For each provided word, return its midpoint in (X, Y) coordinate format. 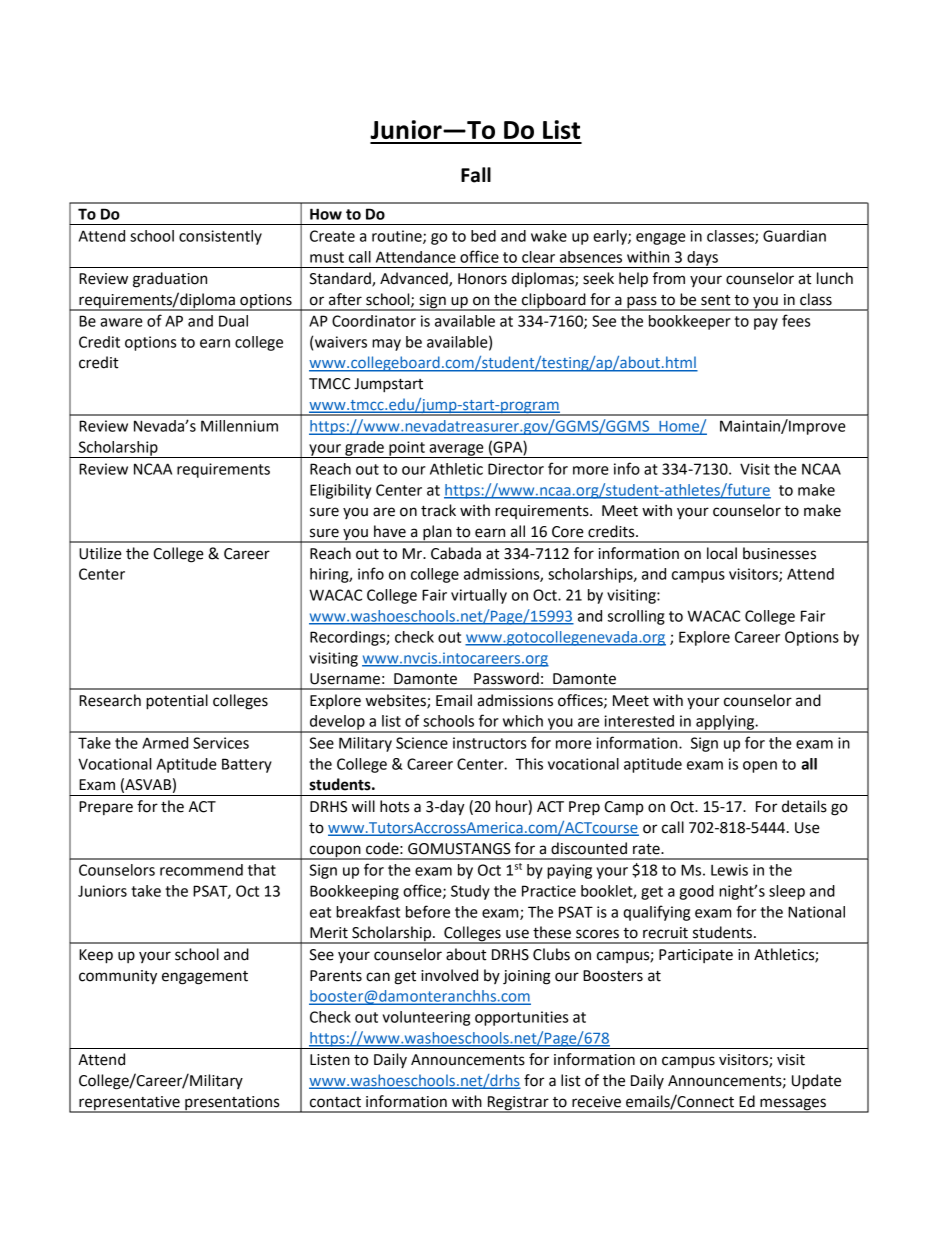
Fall (476, 175)
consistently (220, 237)
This (529, 764)
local (722, 553)
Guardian (794, 236)
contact (335, 1102)
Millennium (239, 426)
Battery (247, 765)
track (438, 510)
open (760, 767)
